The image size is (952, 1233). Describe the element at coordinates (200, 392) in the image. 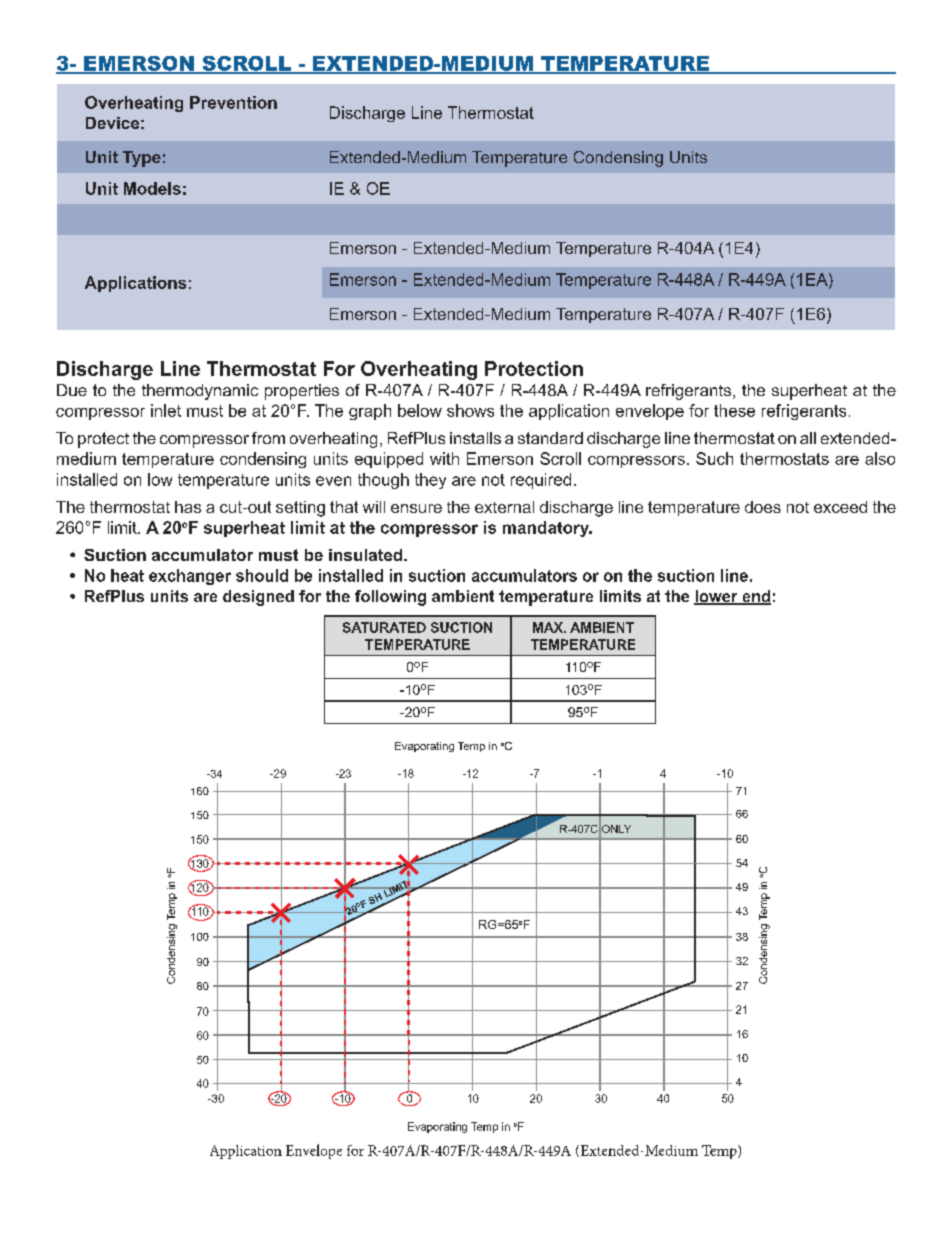

I see `thermodynamic` at that location.
